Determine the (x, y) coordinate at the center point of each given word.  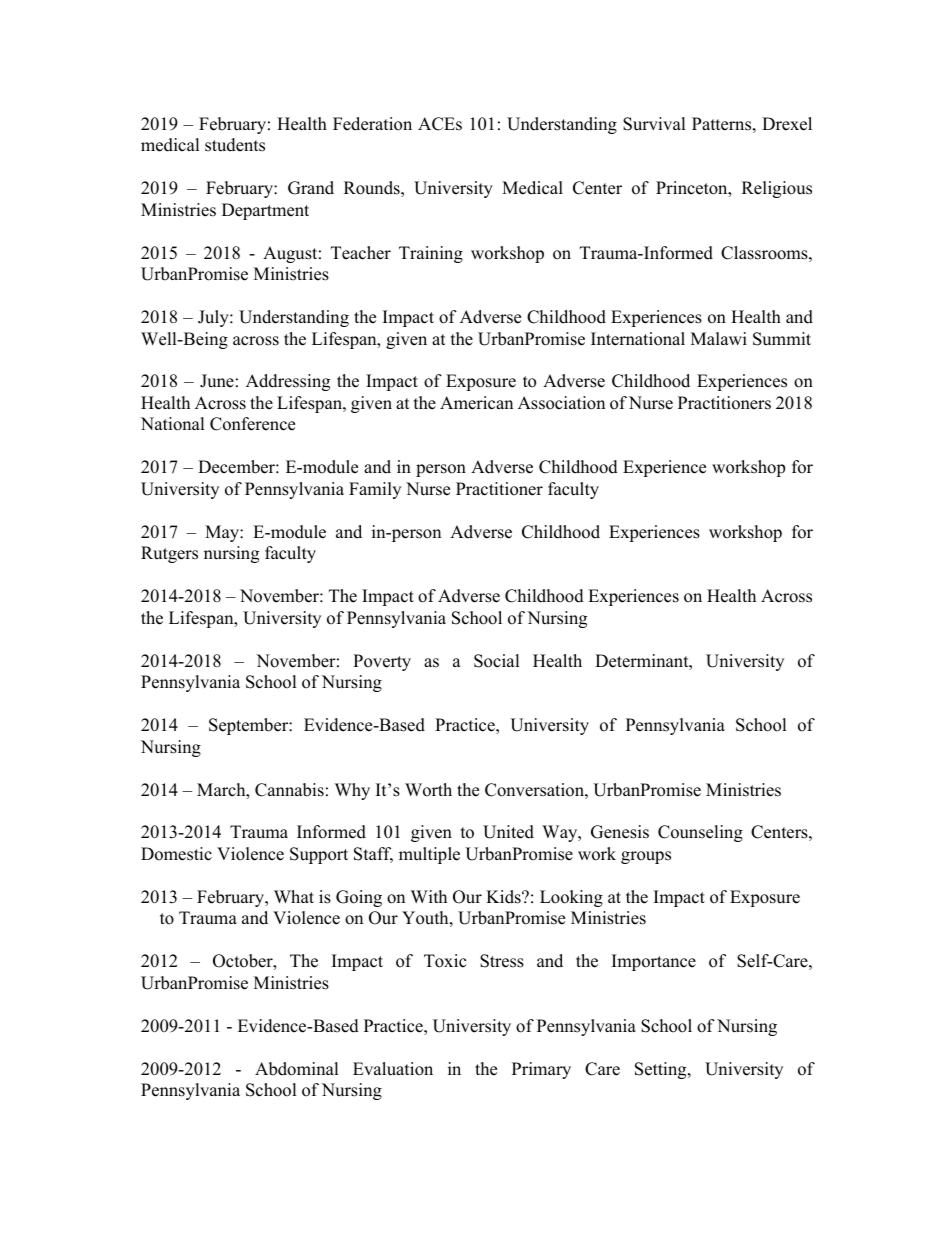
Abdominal (297, 1069)
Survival (654, 124)
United (508, 832)
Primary (541, 1070)
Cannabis (289, 790)
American (476, 403)
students (235, 145)
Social (497, 661)
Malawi (719, 338)
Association (561, 403)
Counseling (700, 833)
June (217, 381)
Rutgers (169, 554)
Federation (372, 124)
